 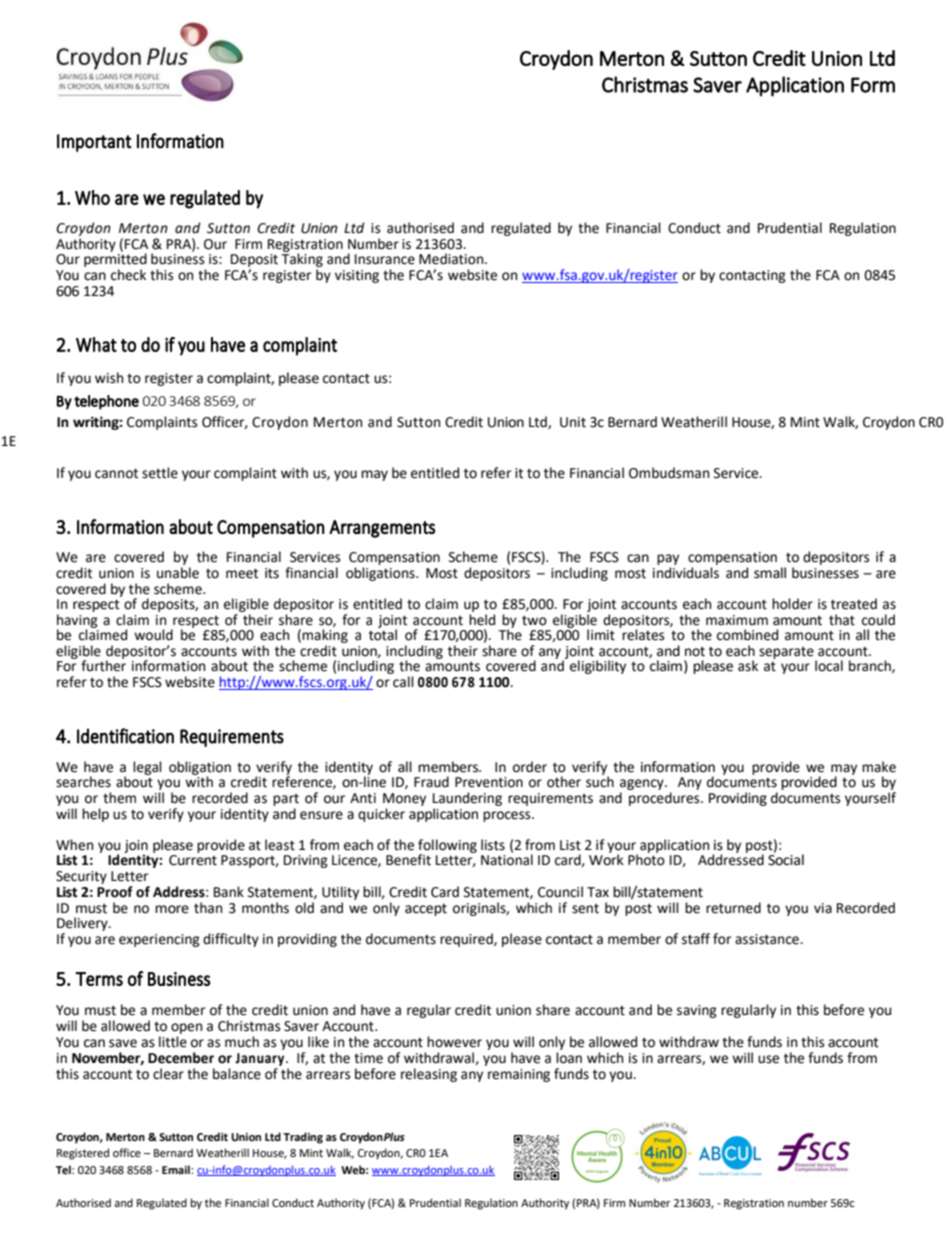 I want to click on saving, so click(x=697, y=1011).
